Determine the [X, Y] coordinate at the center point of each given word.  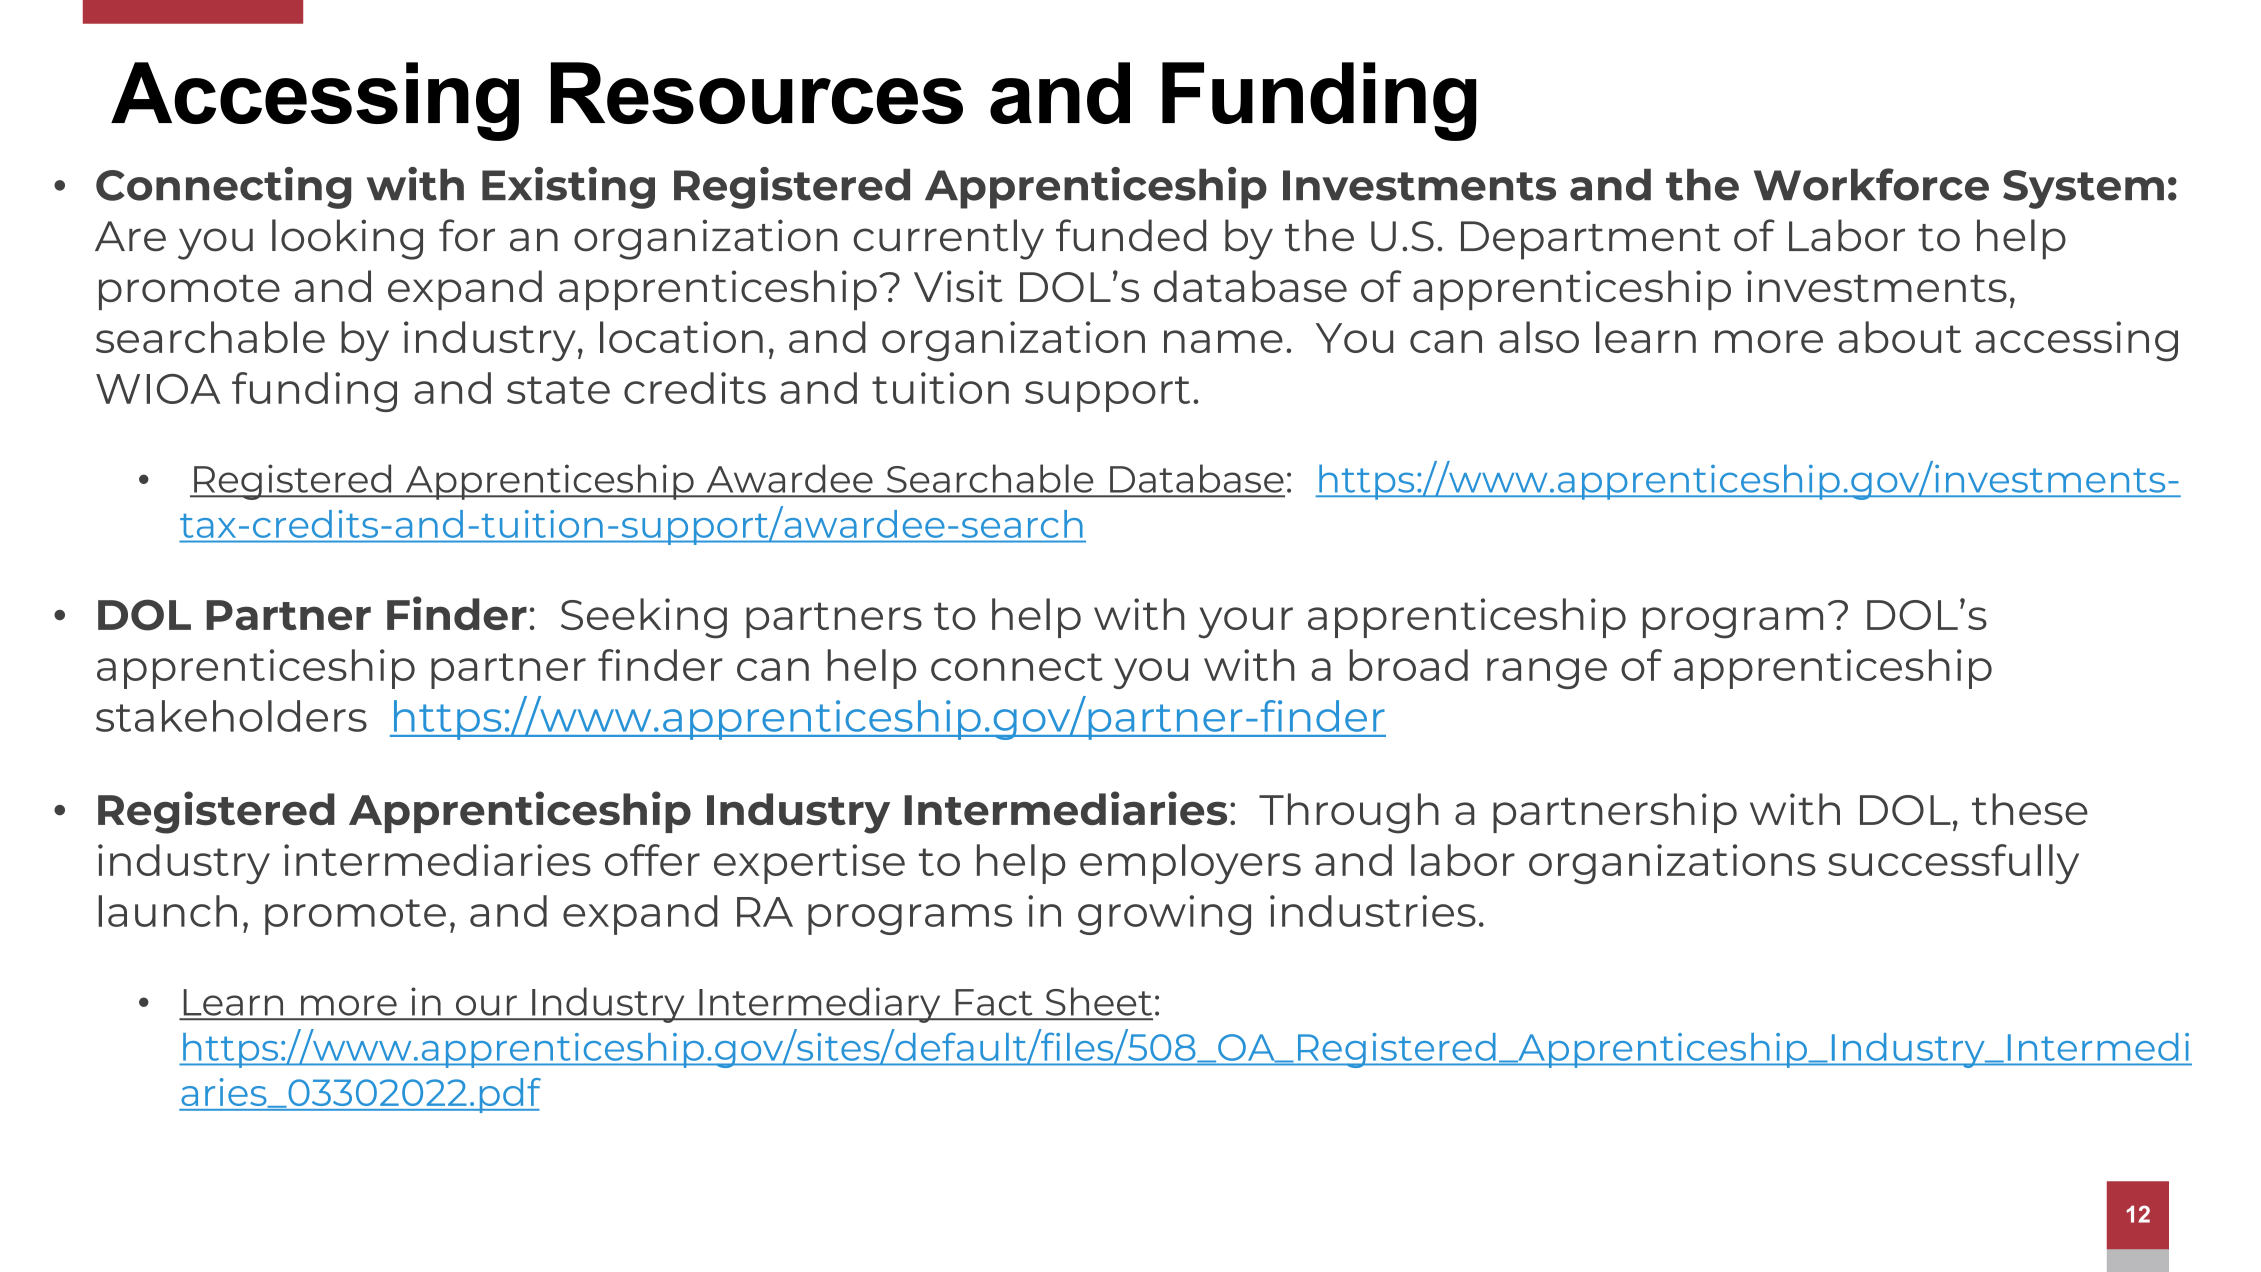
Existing [568, 188]
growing [1164, 915]
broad [1409, 665]
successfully [1953, 864]
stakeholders [231, 716]
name [1223, 341]
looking [347, 239]
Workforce [1871, 184]
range [1547, 673]
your [1245, 623]
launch [168, 911]
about [1899, 337]
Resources [757, 93]
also [1539, 337]
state [558, 390]
